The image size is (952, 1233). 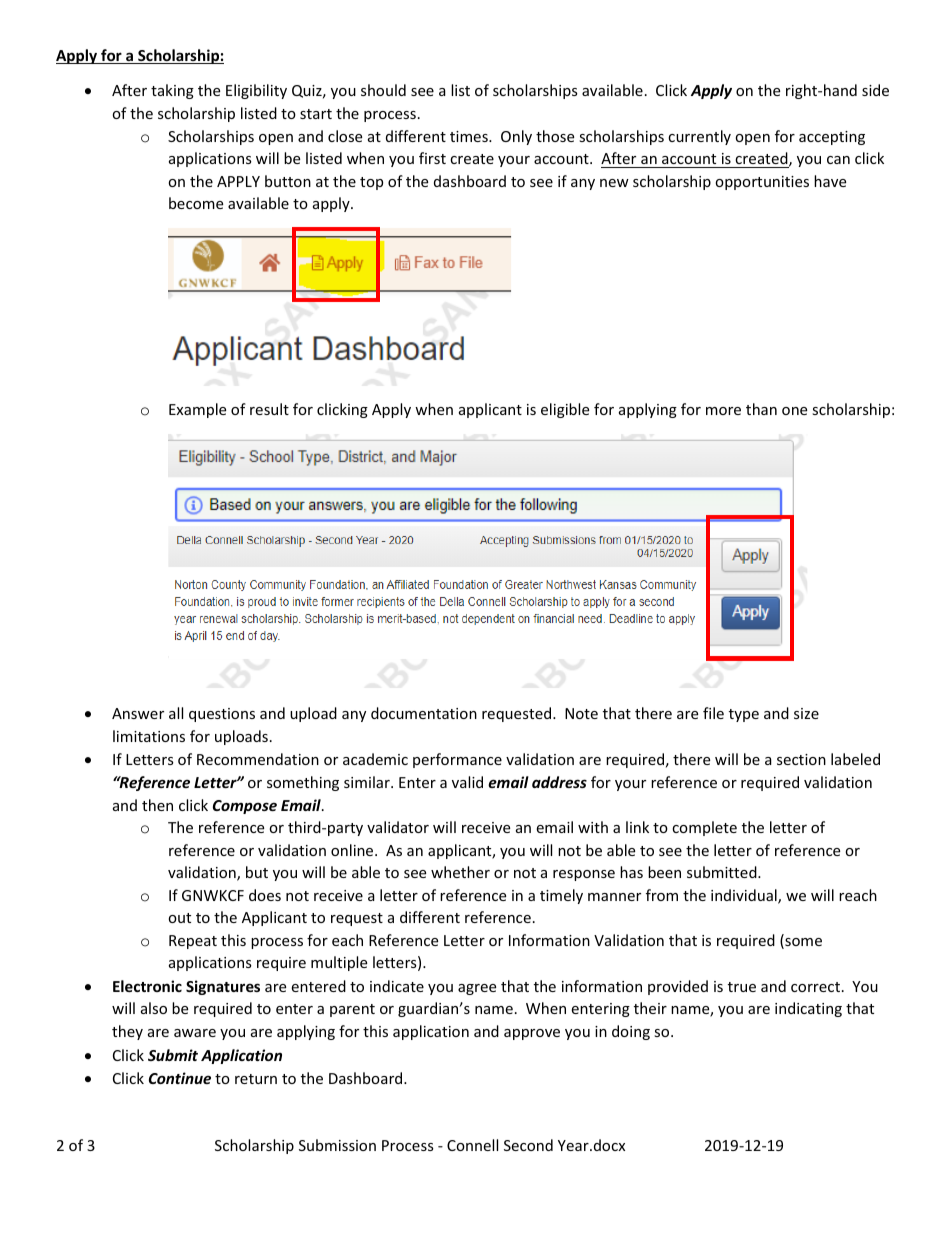 What do you see at coordinates (256, 91) in the image?
I see `Eligibility` at bounding box center [256, 91].
